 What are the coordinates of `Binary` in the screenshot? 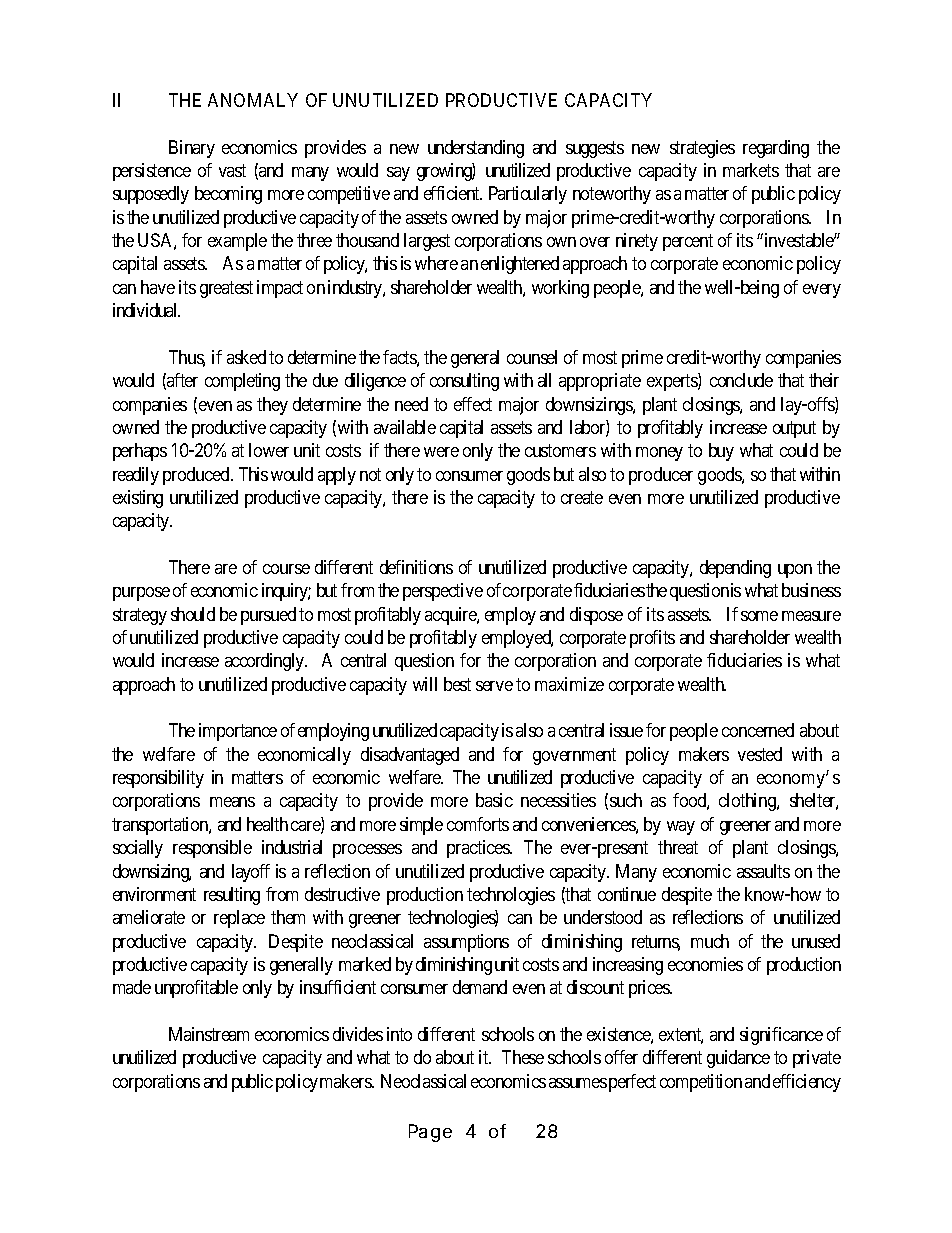 It's located at (192, 149).
